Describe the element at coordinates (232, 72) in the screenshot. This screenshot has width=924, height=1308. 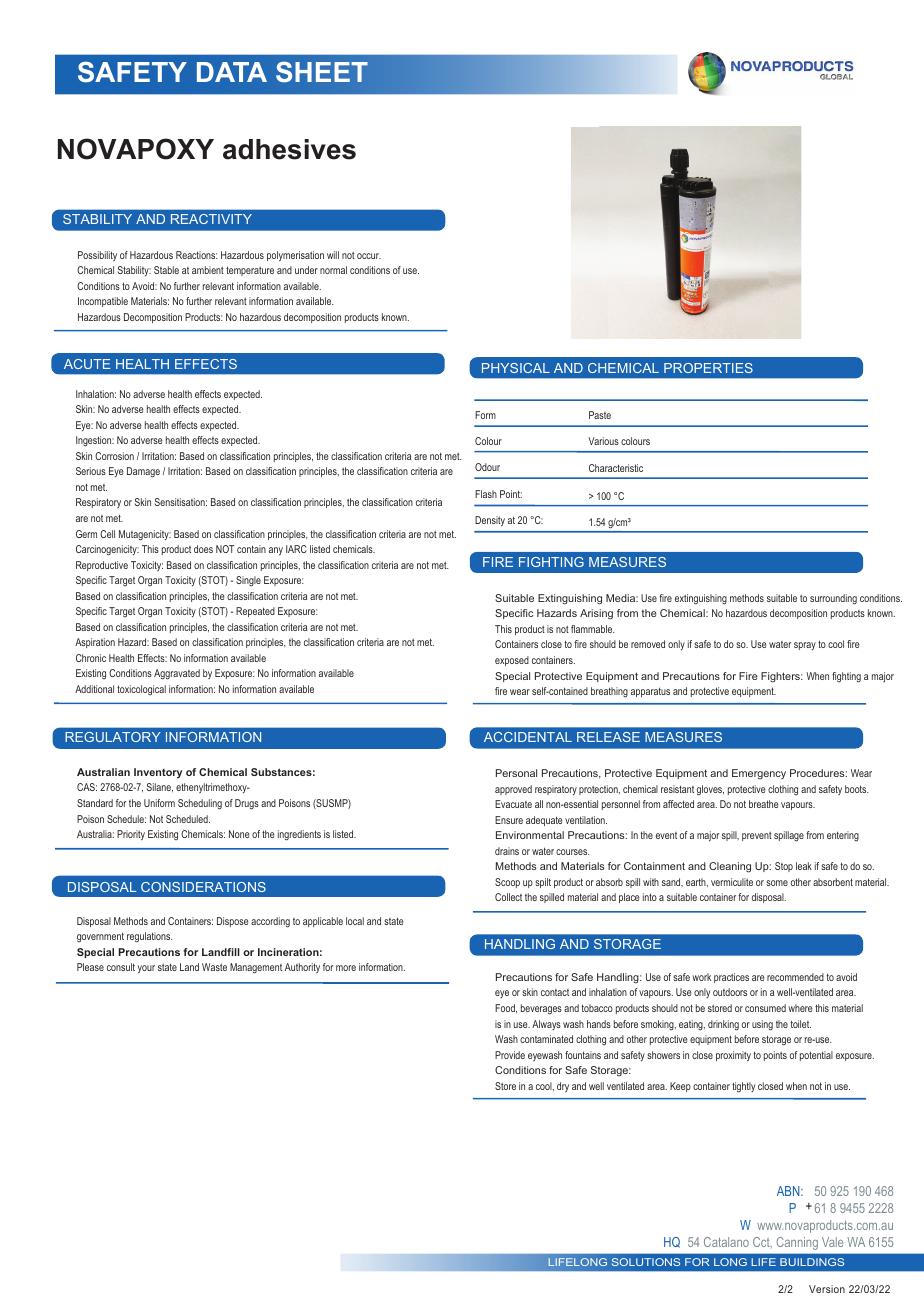
I see `DATA` at that location.
